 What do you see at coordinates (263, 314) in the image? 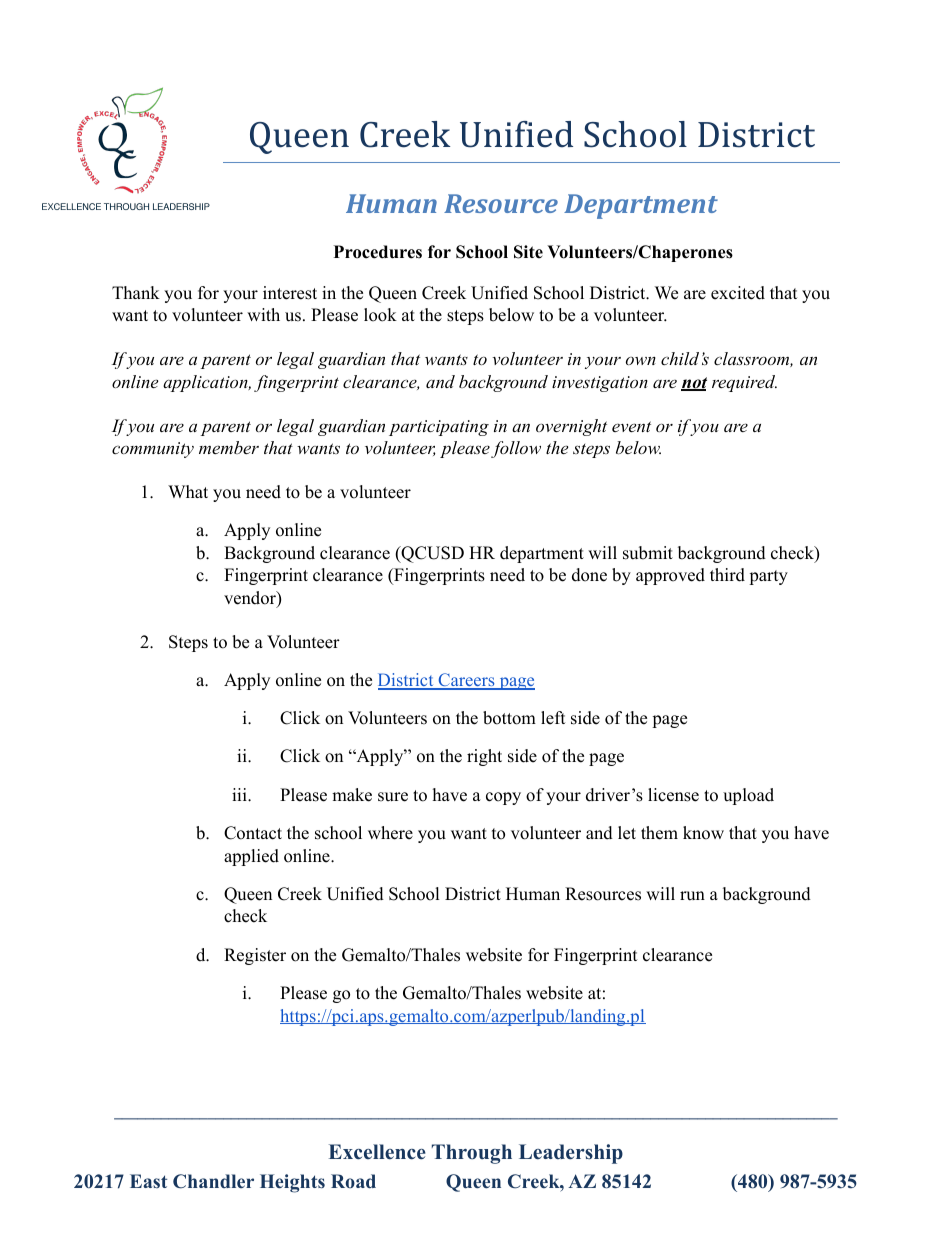
I see `with` at bounding box center [263, 314].
